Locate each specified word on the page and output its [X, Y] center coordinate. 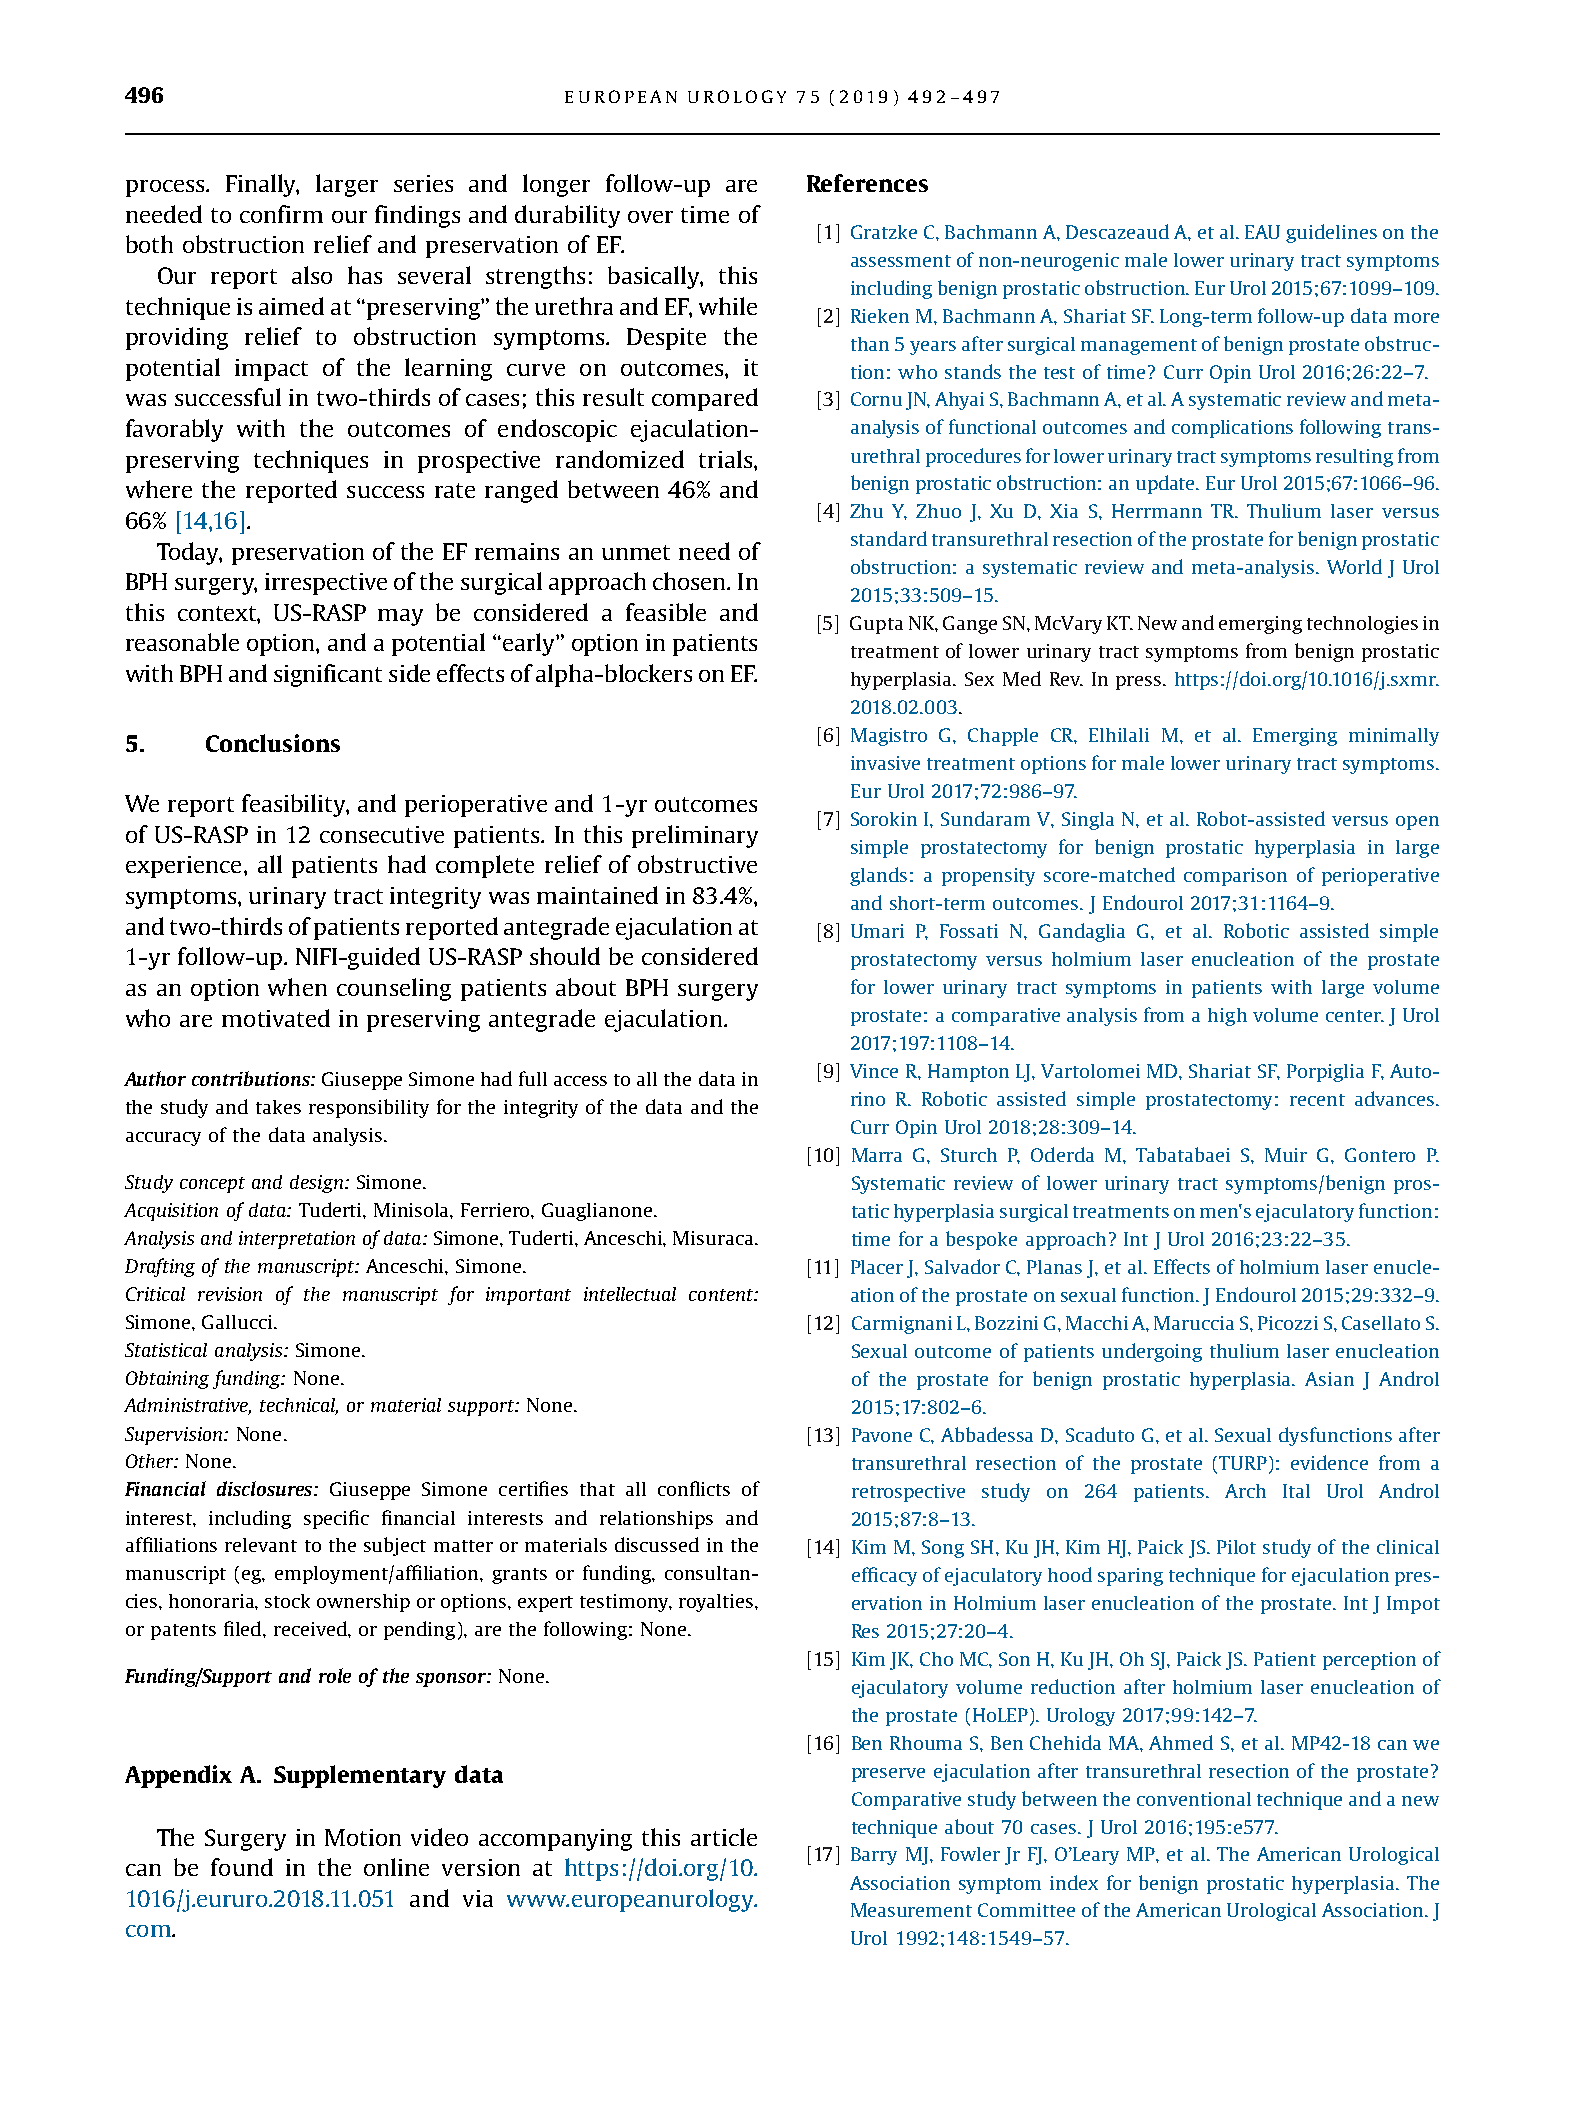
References [867, 183]
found [242, 1867]
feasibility [295, 805]
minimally [1394, 737]
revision [230, 1294]
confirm [281, 214]
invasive [885, 763]
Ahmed [1181, 1742]
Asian [1329, 1379]
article [724, 1837]
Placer [877, 1267]
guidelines [1331, 233]
